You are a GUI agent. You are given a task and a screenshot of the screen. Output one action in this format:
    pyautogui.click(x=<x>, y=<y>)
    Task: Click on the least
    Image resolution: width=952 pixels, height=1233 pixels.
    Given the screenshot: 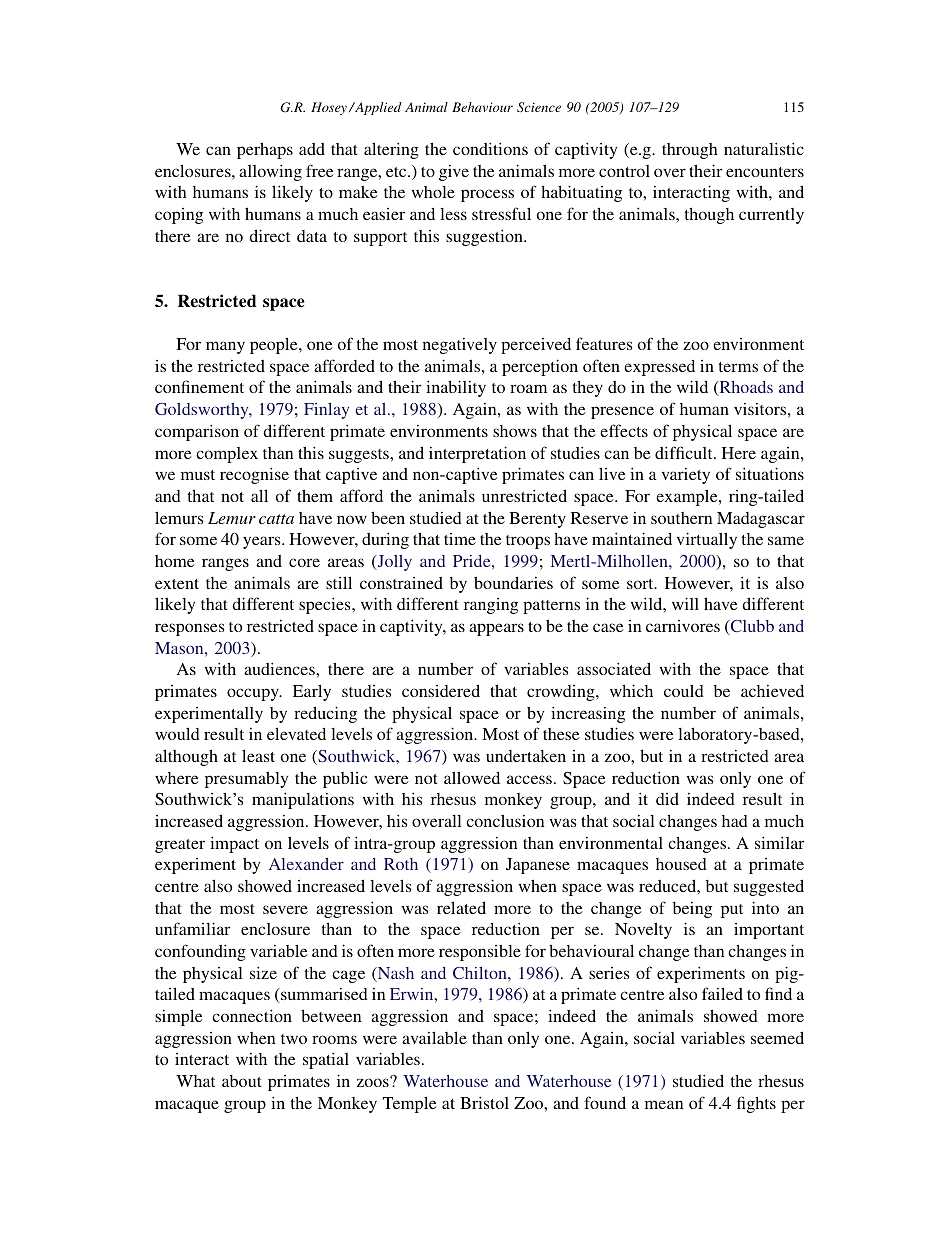 What is the action you would take?
    pyautogui.click(x=258, y=755)
